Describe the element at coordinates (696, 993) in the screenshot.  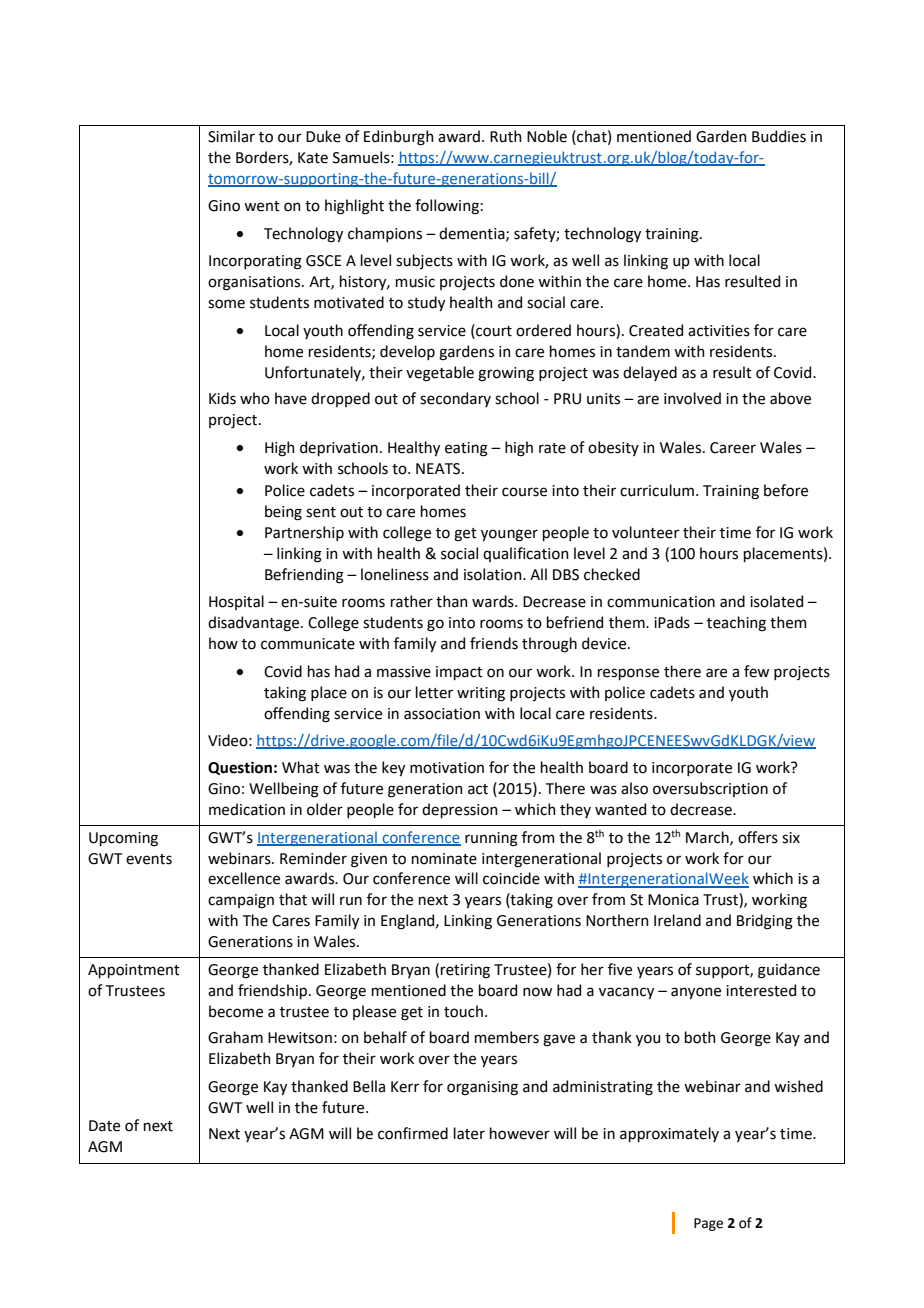
I see `anyone` at that location.
